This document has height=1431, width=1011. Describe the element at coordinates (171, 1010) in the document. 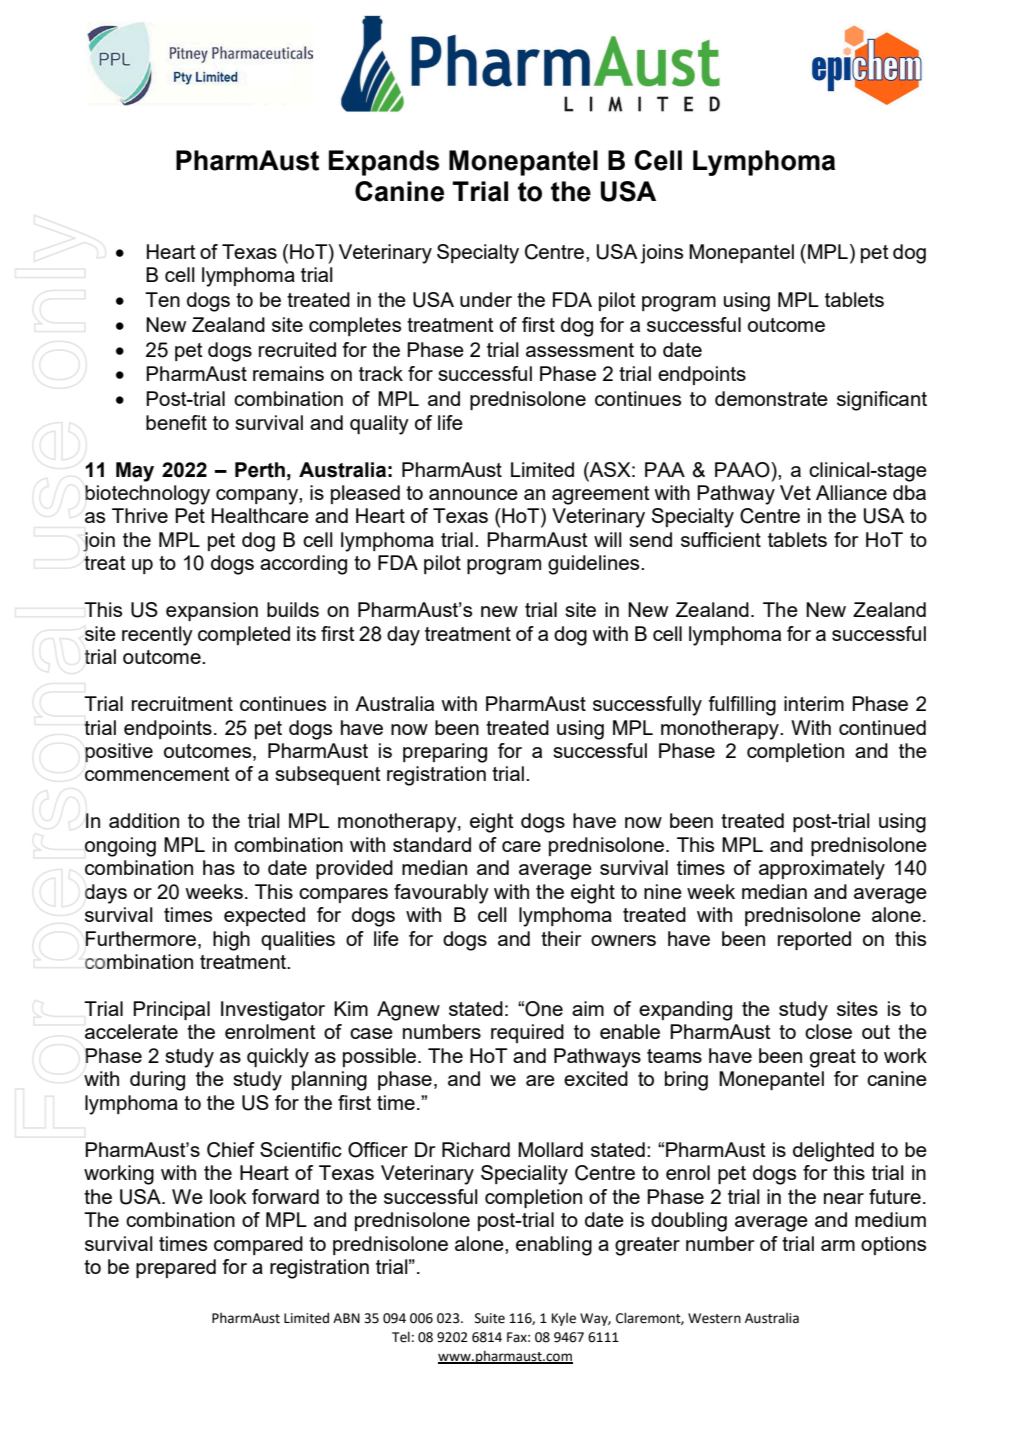

I see `Principal` at that location.
